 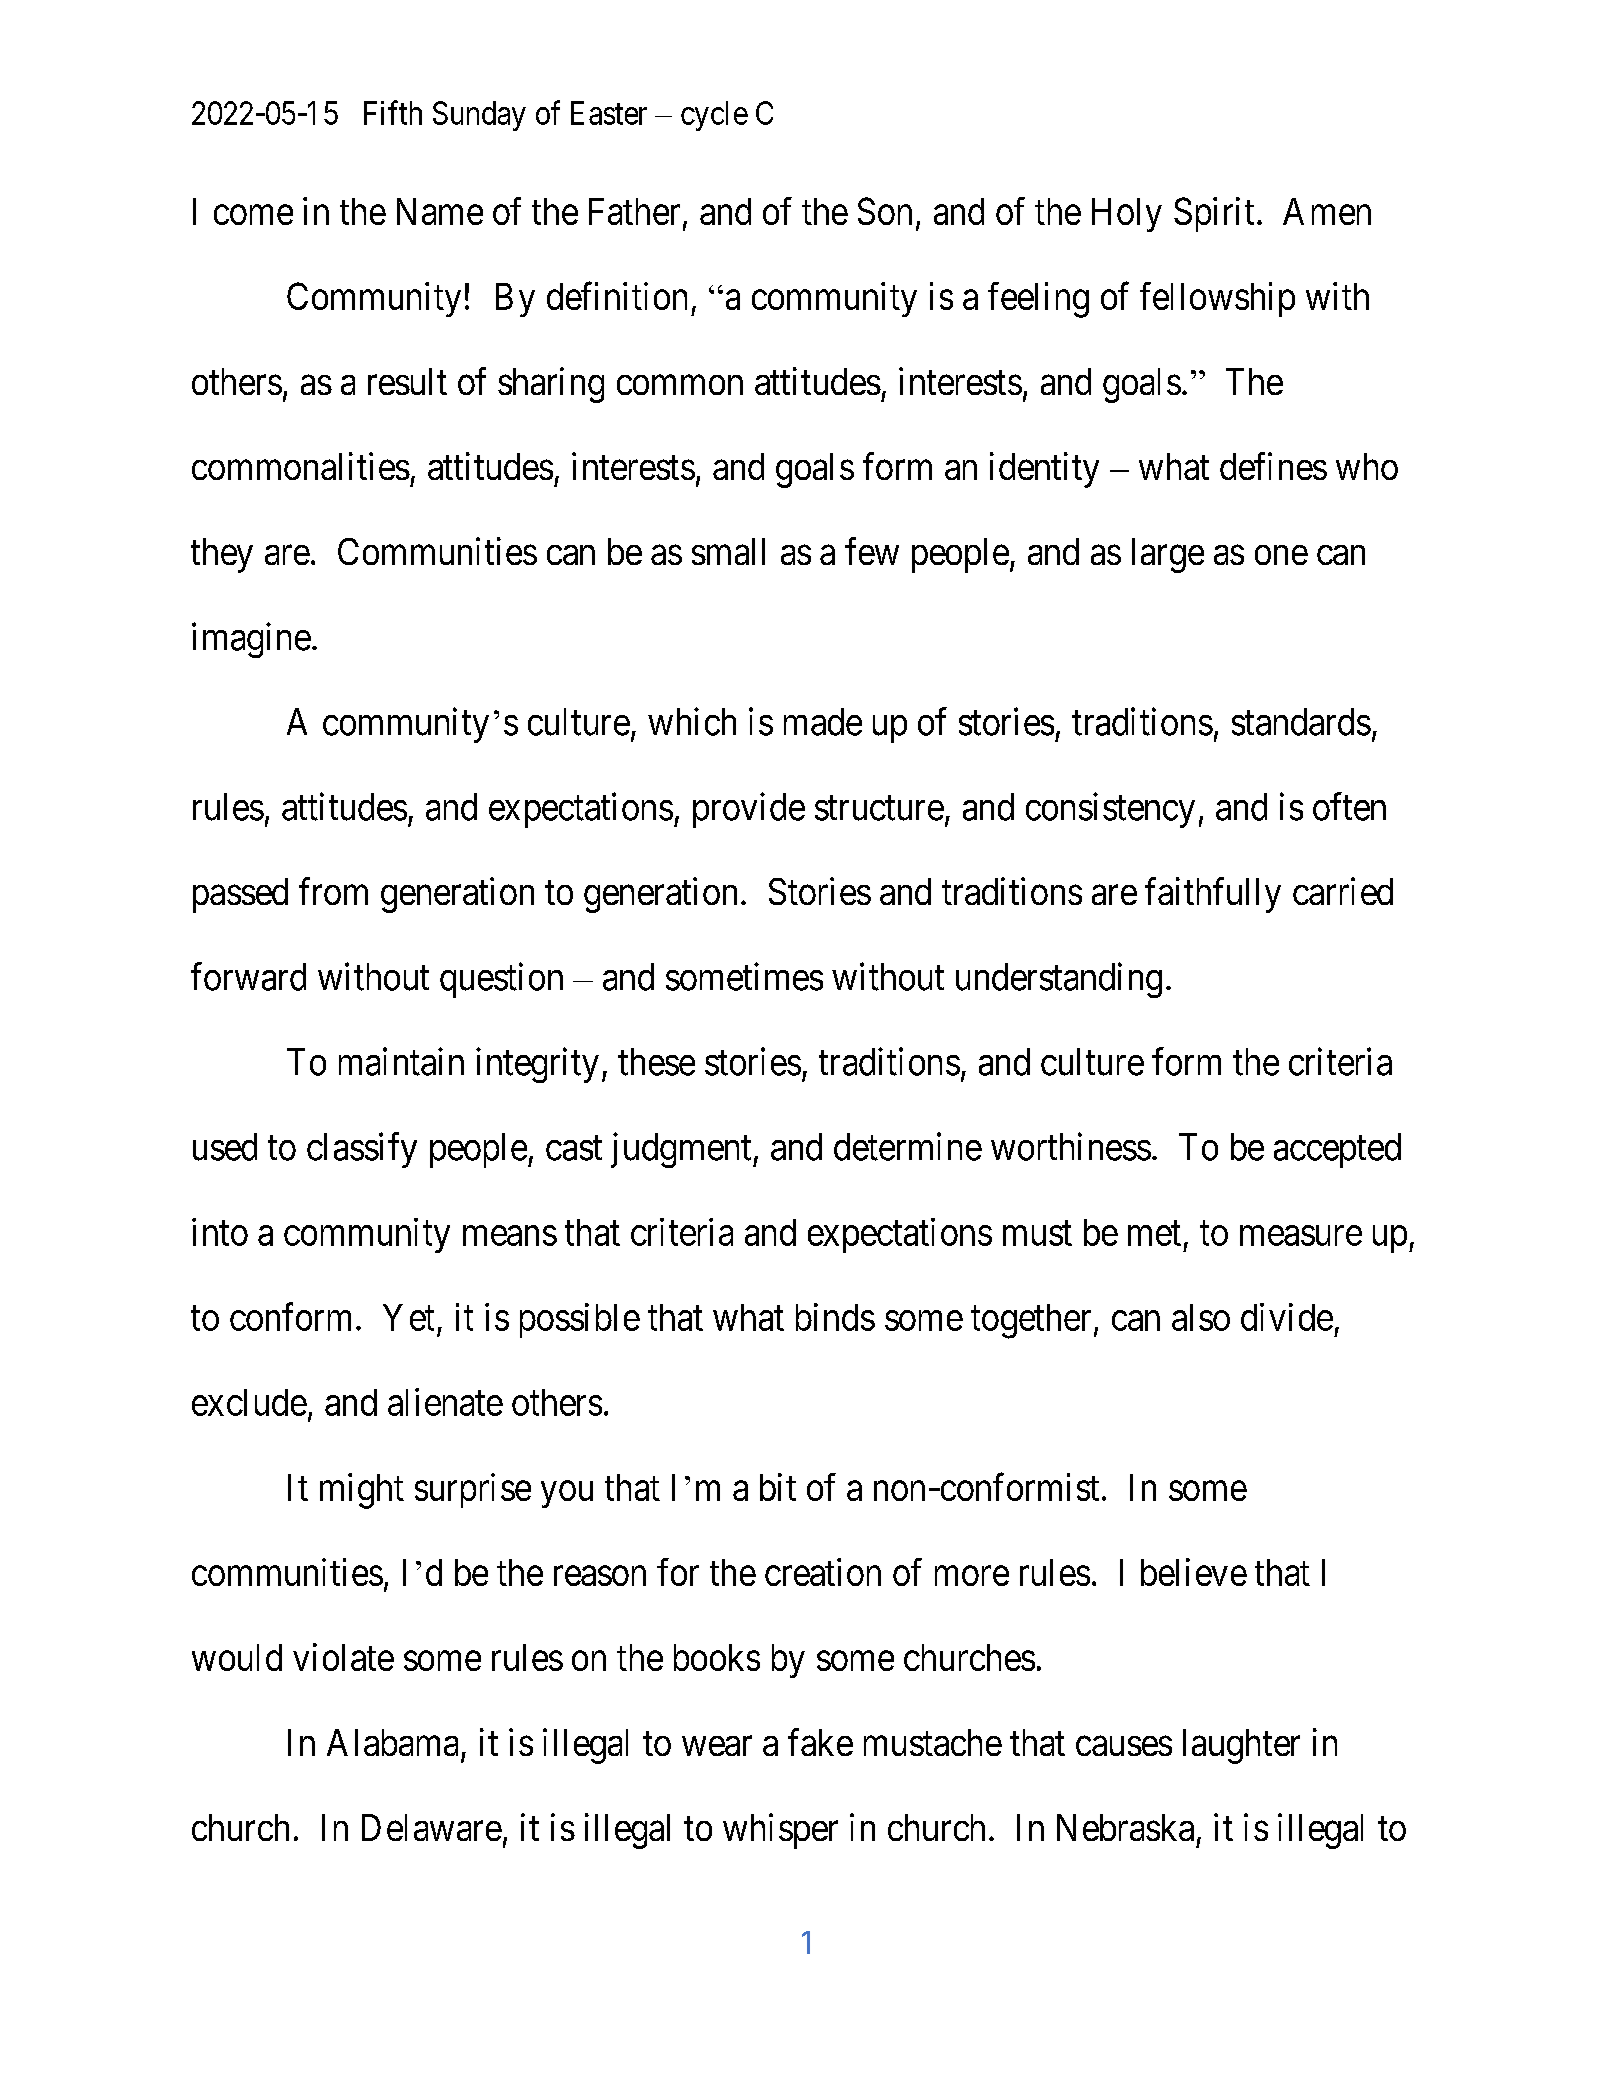 What do you see at coordinates (714, 116) in the screenshot?
I see `cycle` at bounding box center [714, 116].
